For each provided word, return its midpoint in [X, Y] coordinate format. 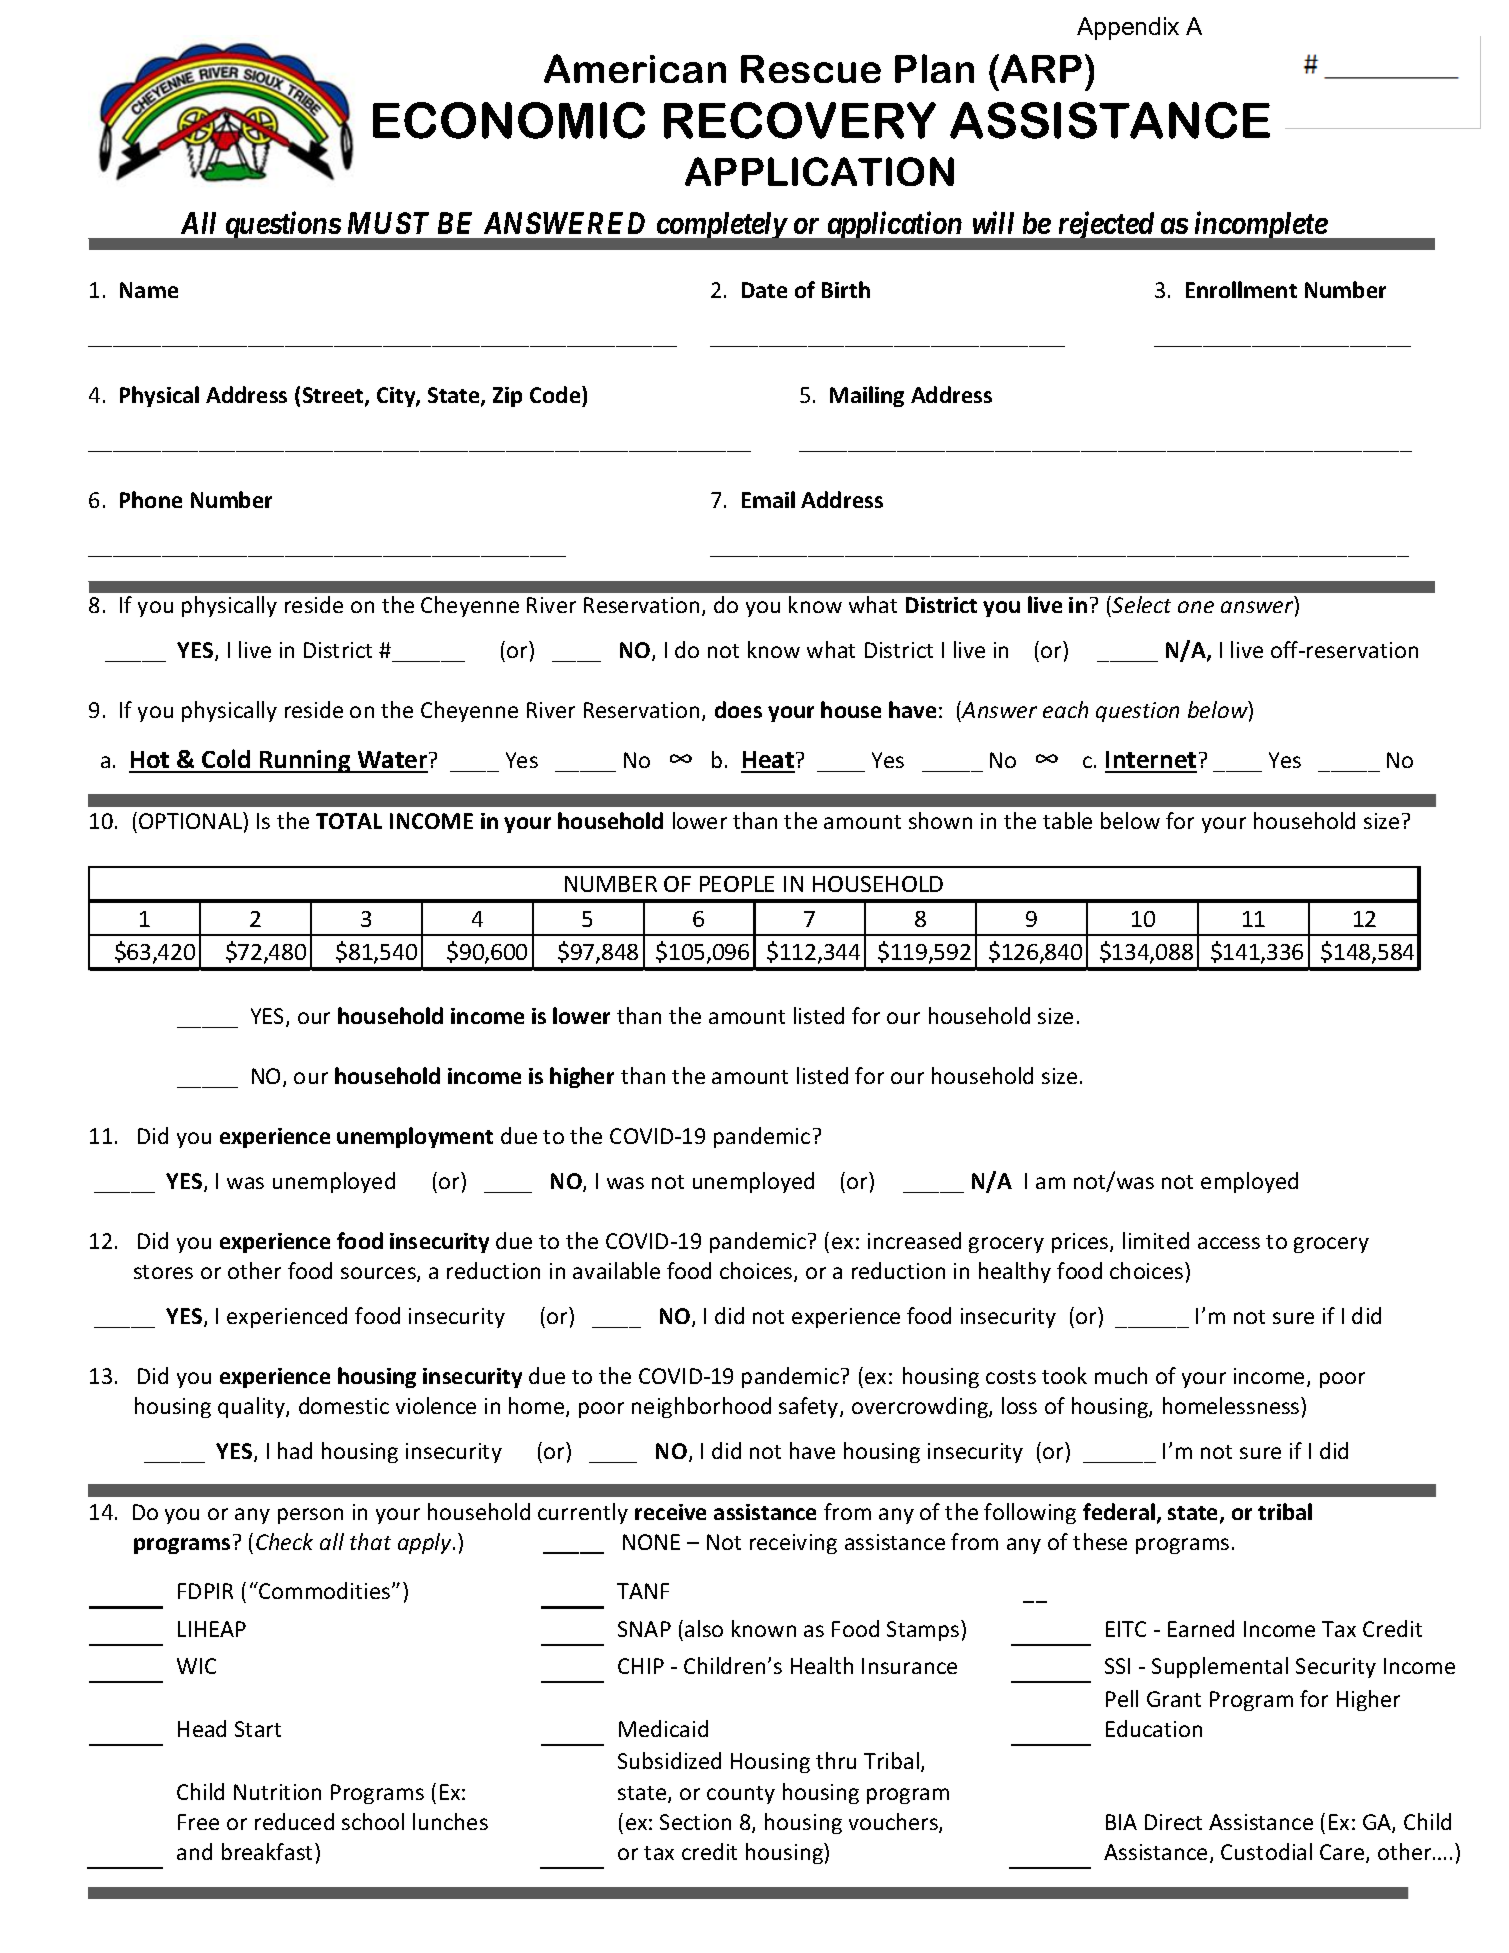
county [741, 1795]
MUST [388, 223]
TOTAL [349, 821]
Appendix [1128, 28]
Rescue [811, 69]
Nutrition [277, 1792]
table [1067, 820]
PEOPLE [737, 884]
